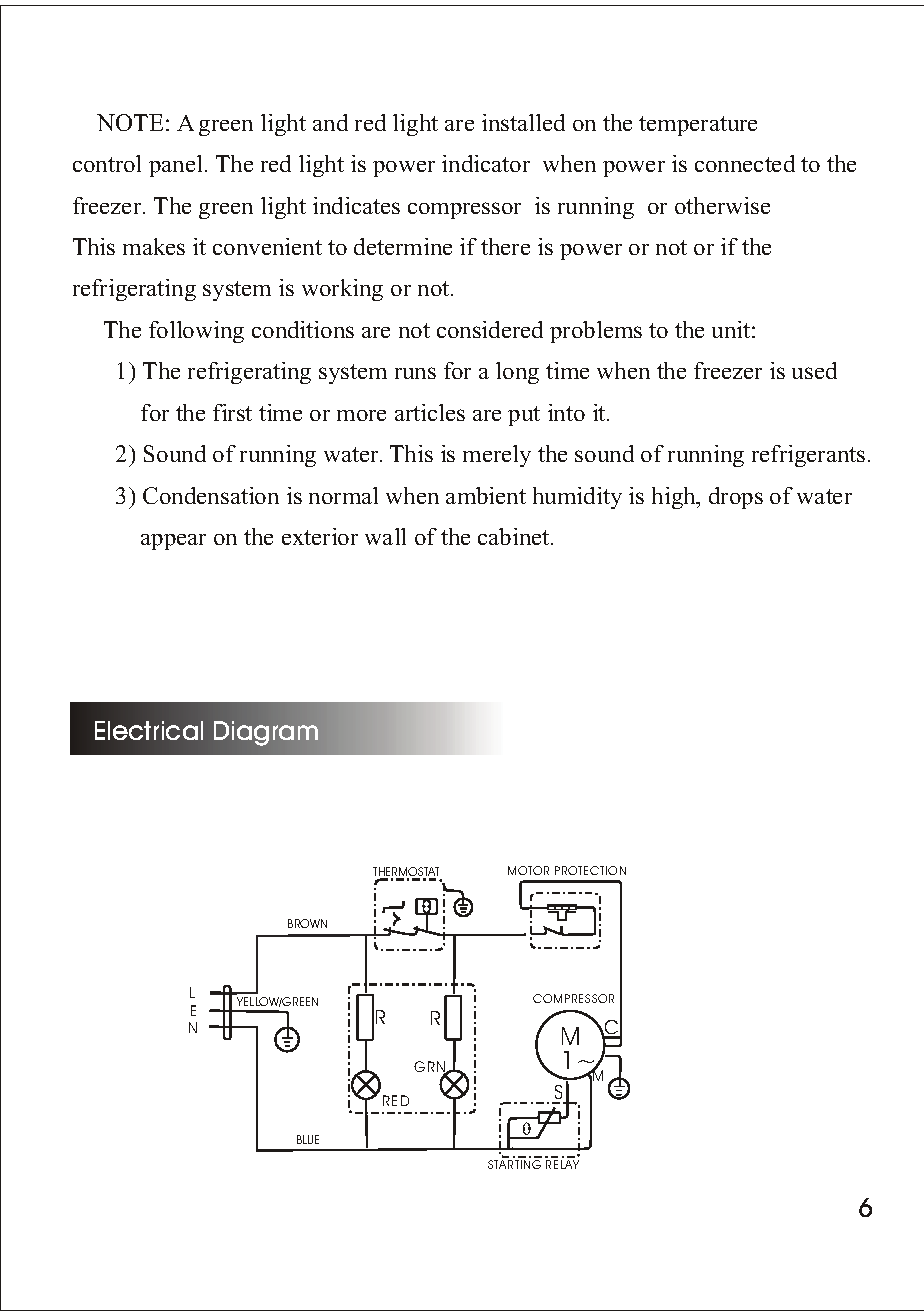 This screenshot has height=1314, width=924. What do you see at coordinates (308, 1139) in the screenshot?
I see `BLUE` at bounding box center [308, 1139].
